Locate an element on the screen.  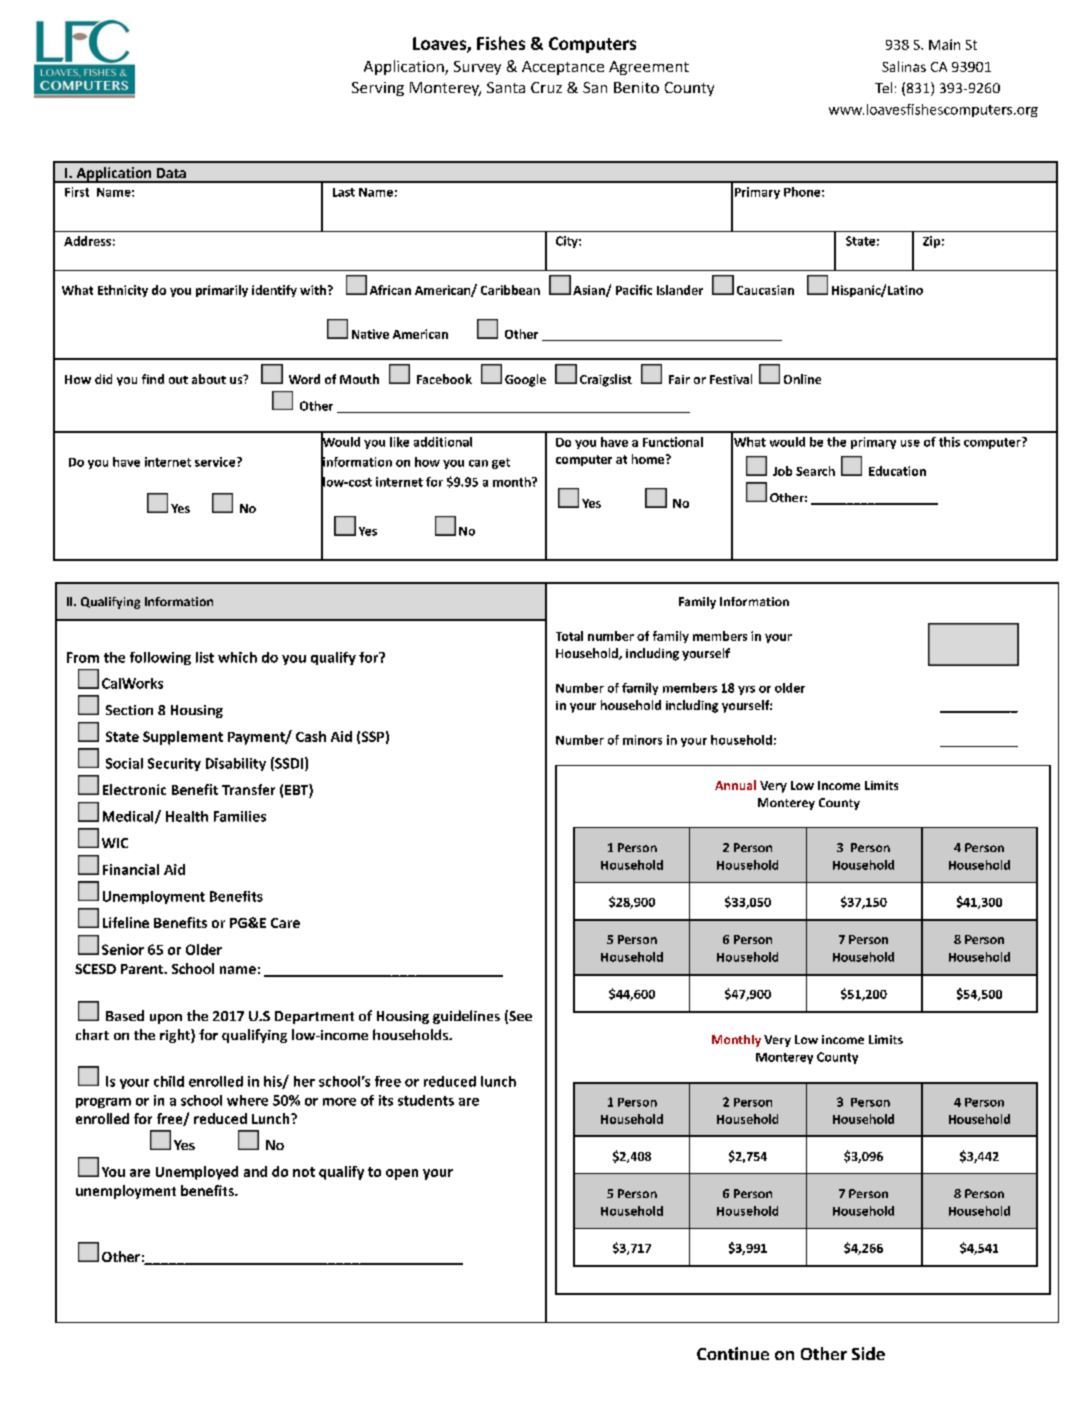
Tel is located at coordinates (883, 87).
